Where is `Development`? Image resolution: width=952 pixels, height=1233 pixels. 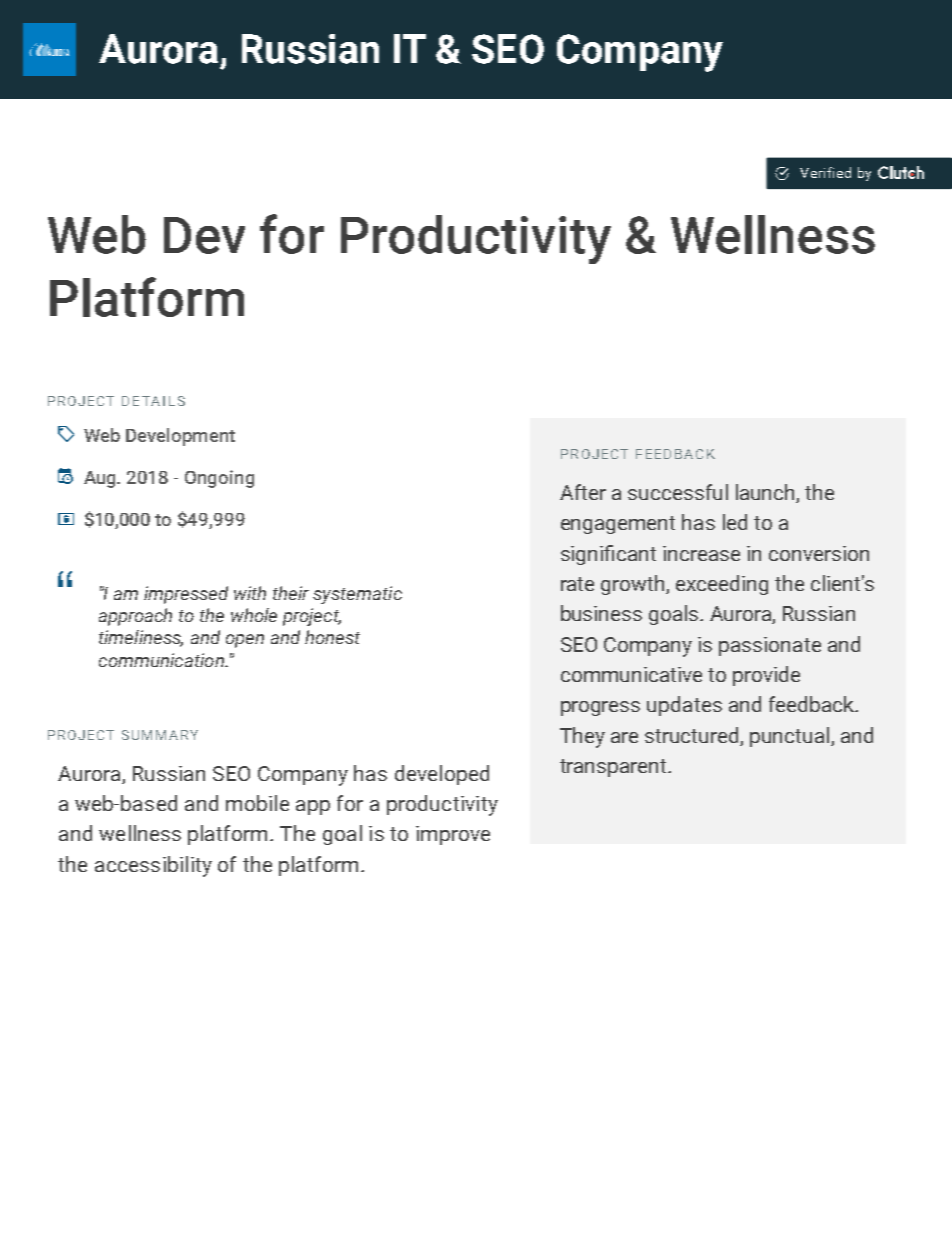
Development is located at coordinates (180, 437).
